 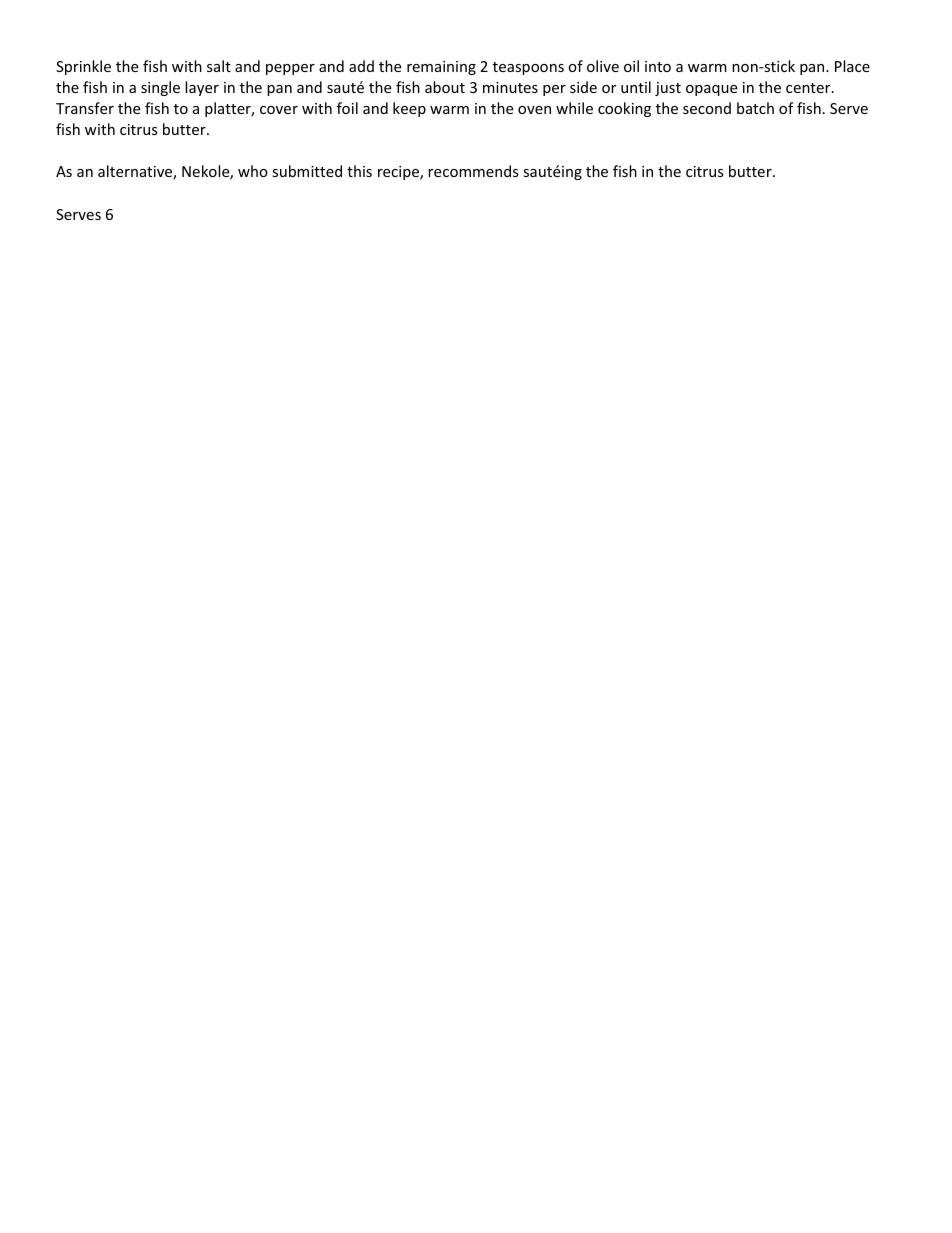 What do you see at coordinates (441, 68) in the image?
I see `remaining` at bounding box center [441, 68].
